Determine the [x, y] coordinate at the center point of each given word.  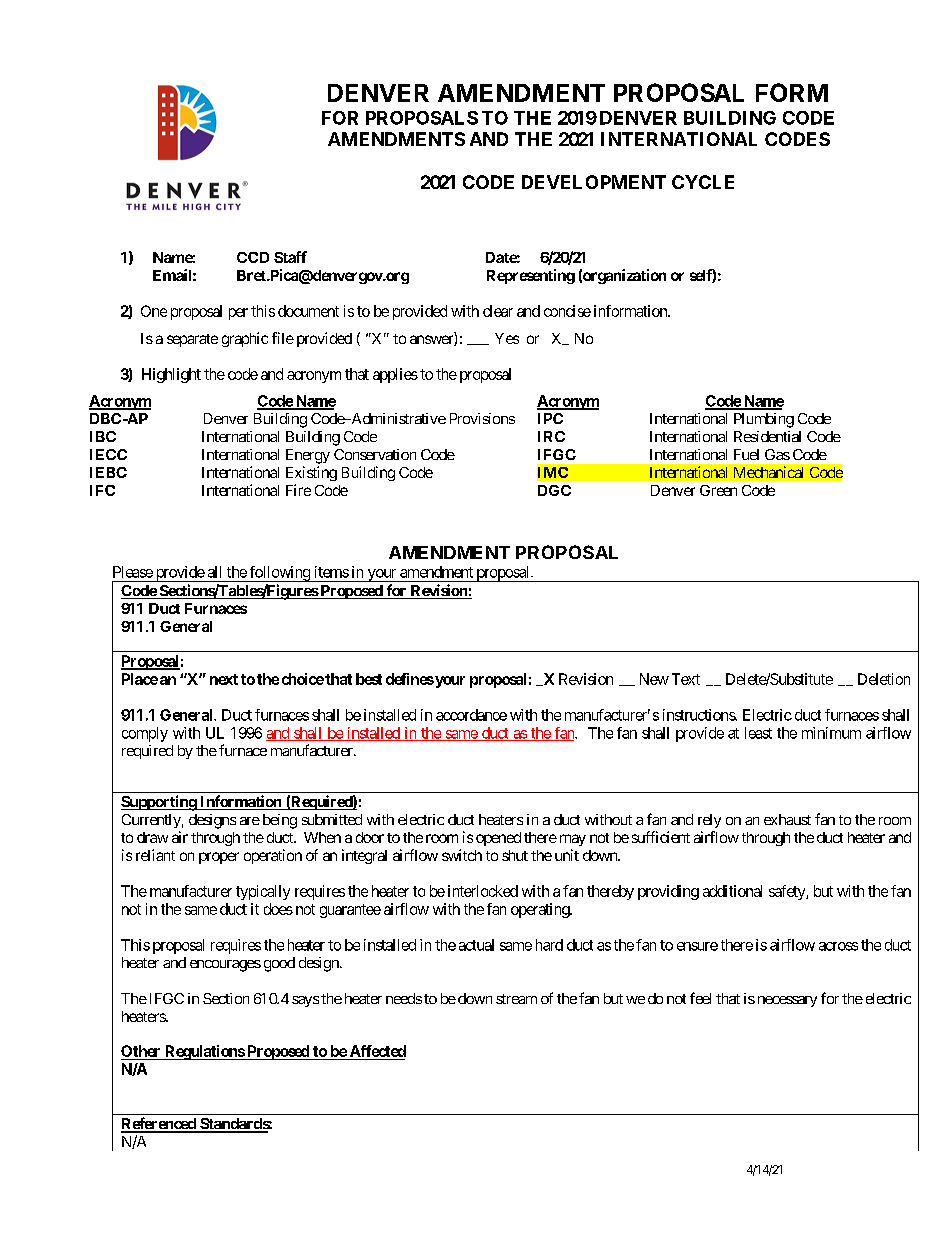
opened [498, 839]
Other [142, 1052]
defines [410, 679]
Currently [151, 821]
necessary [787, 1001]
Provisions [482, 418]
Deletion [884, 679]
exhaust [787, 819]
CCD [253, 257]
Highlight [171, 375]
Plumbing [764, 420]
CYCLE [703, 182]
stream [516, 999]
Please [133, 572]
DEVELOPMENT [594, 182]
